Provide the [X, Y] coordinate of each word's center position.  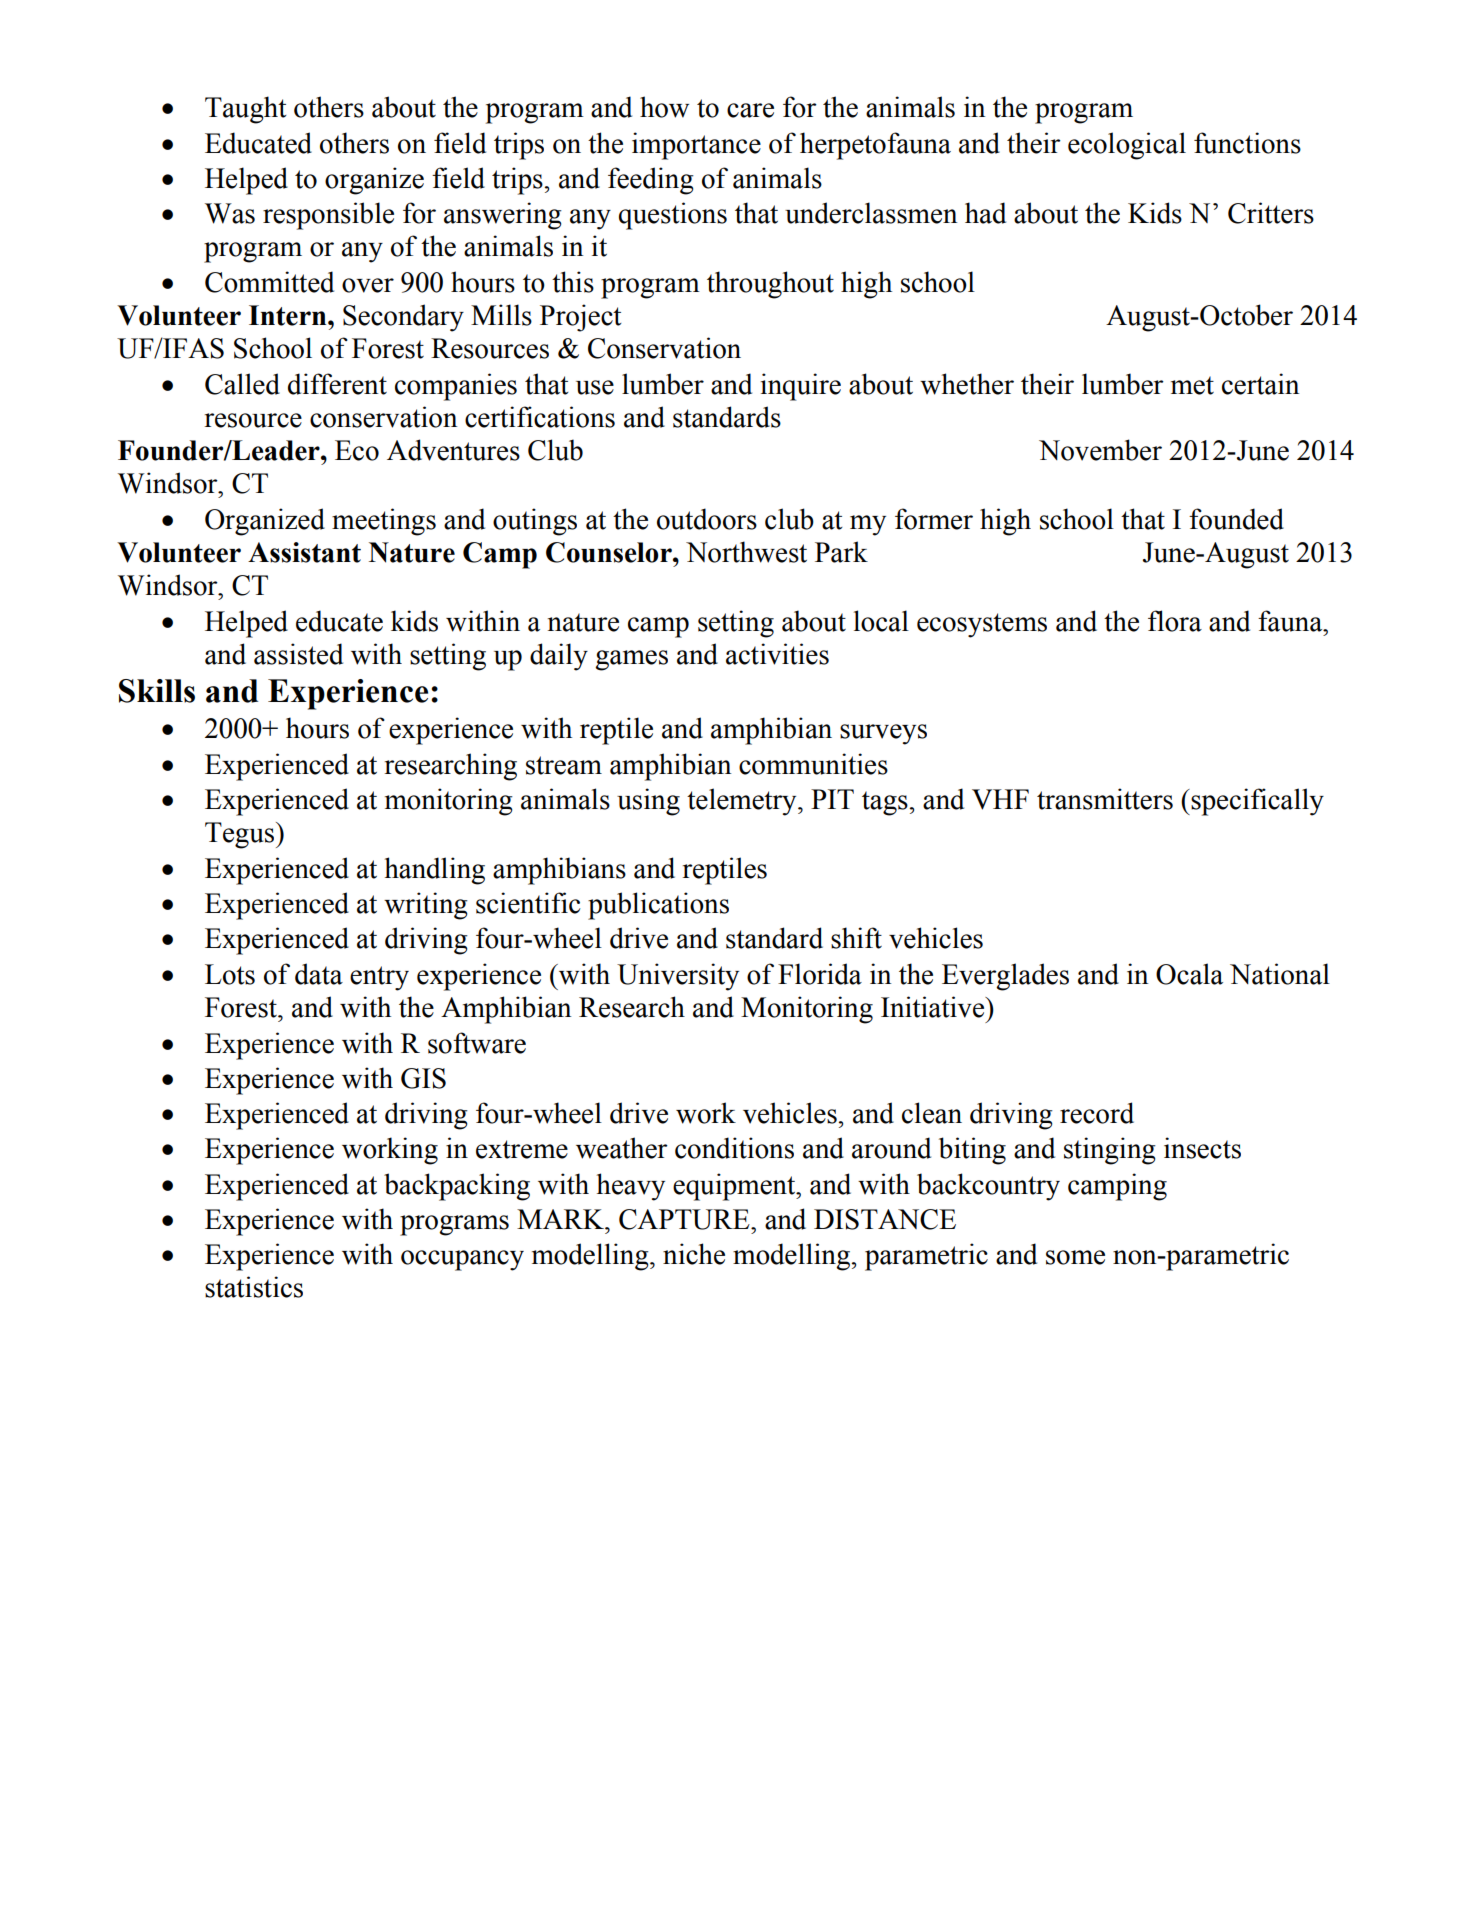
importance [696, 146]
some [1075, 1257]
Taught [246, 110]
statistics [254, 1287]
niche [694, 1254]
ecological [1127, 146]
